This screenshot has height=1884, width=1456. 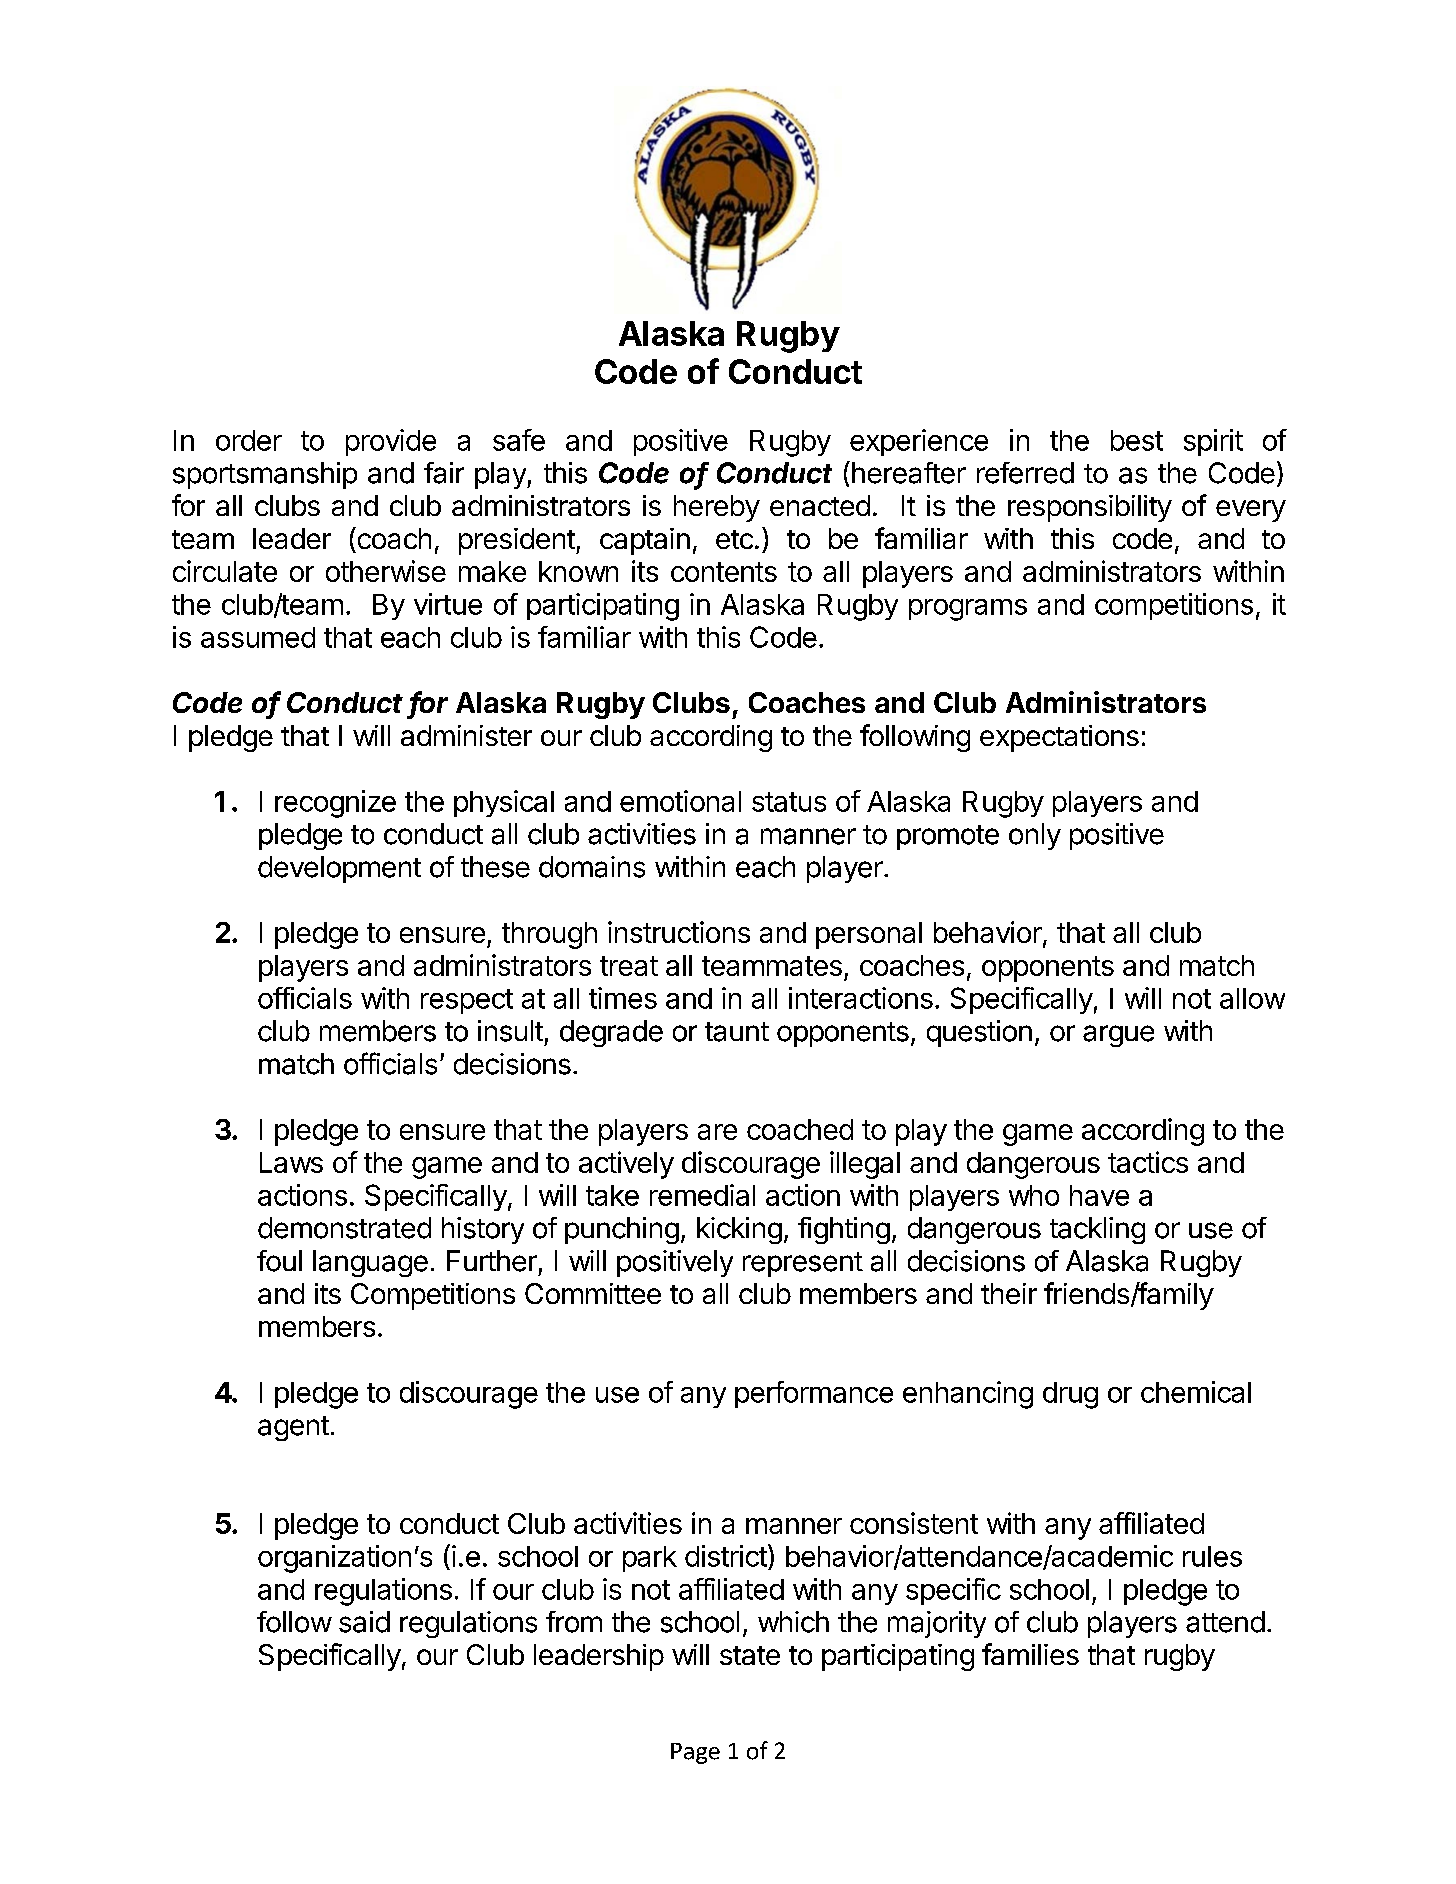 I want to click on Laws, so click(x=291, y=1162).
